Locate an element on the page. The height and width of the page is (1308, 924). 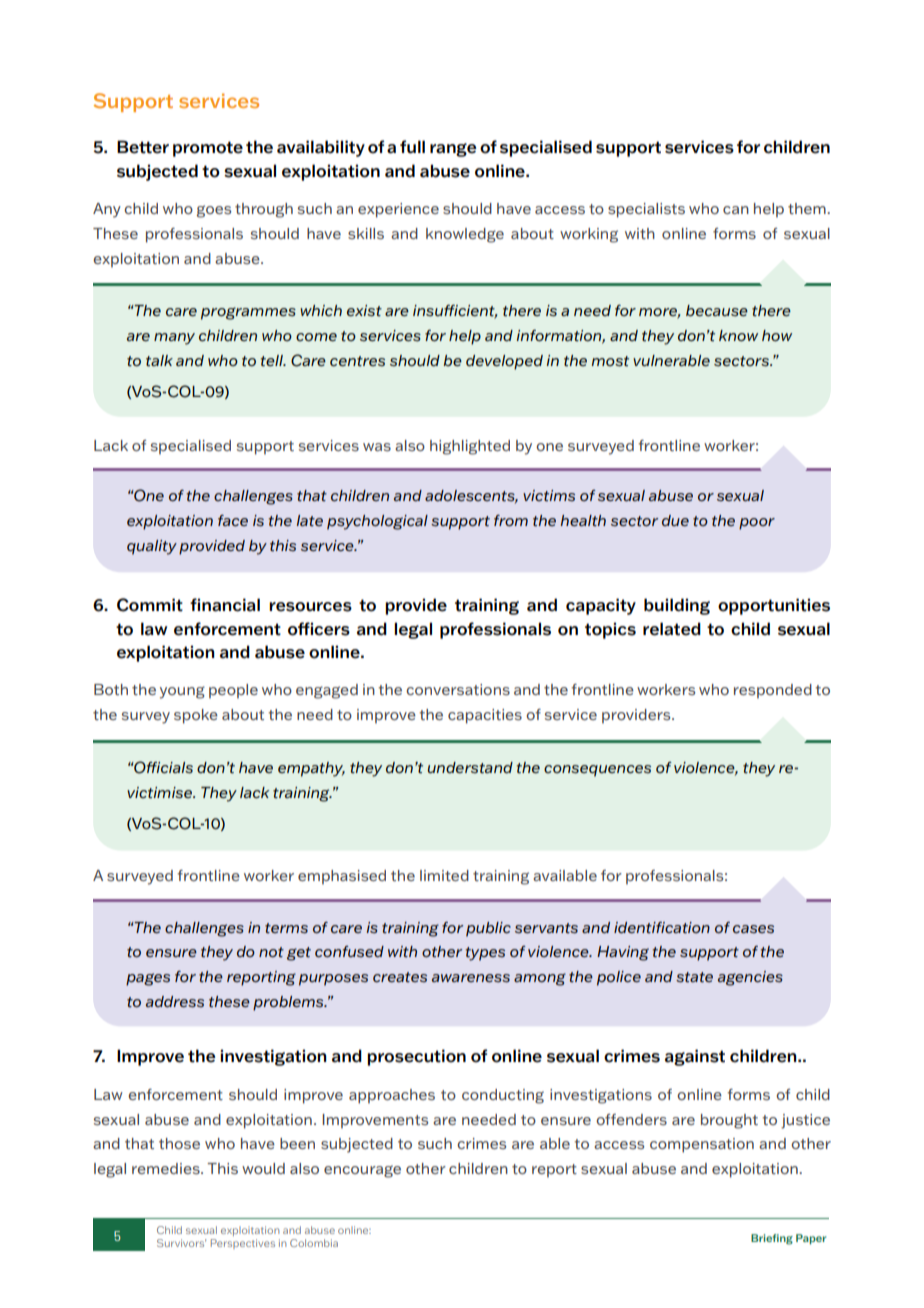
address is located at coordinates (175, 1002).
